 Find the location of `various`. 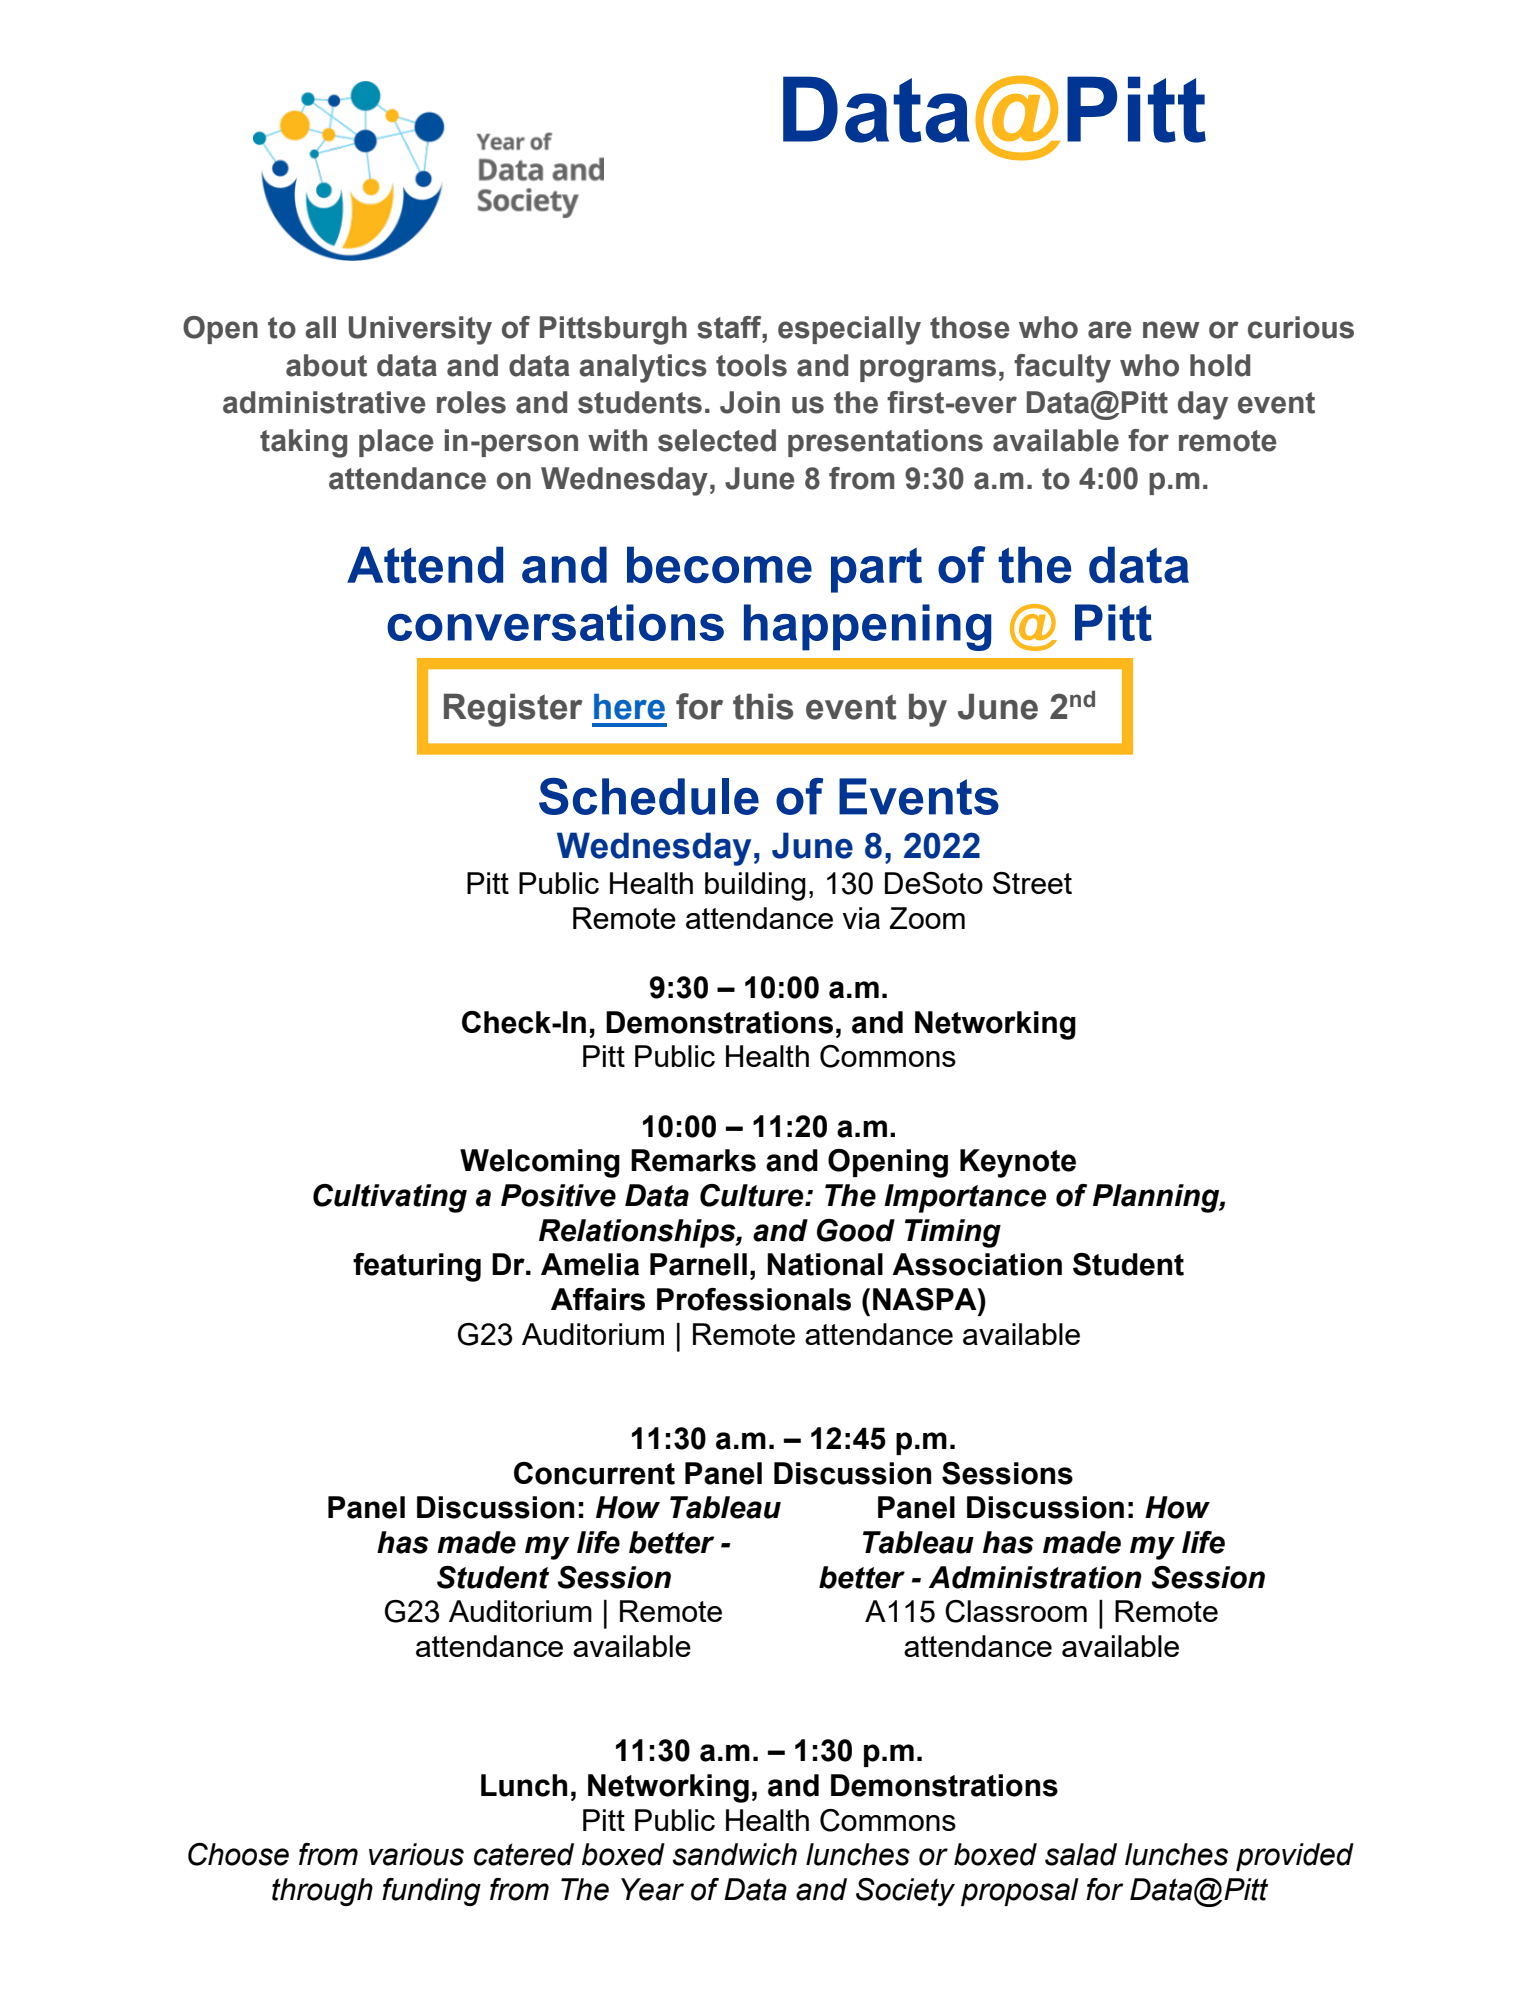

various is located at coordinates (416, 1854).
